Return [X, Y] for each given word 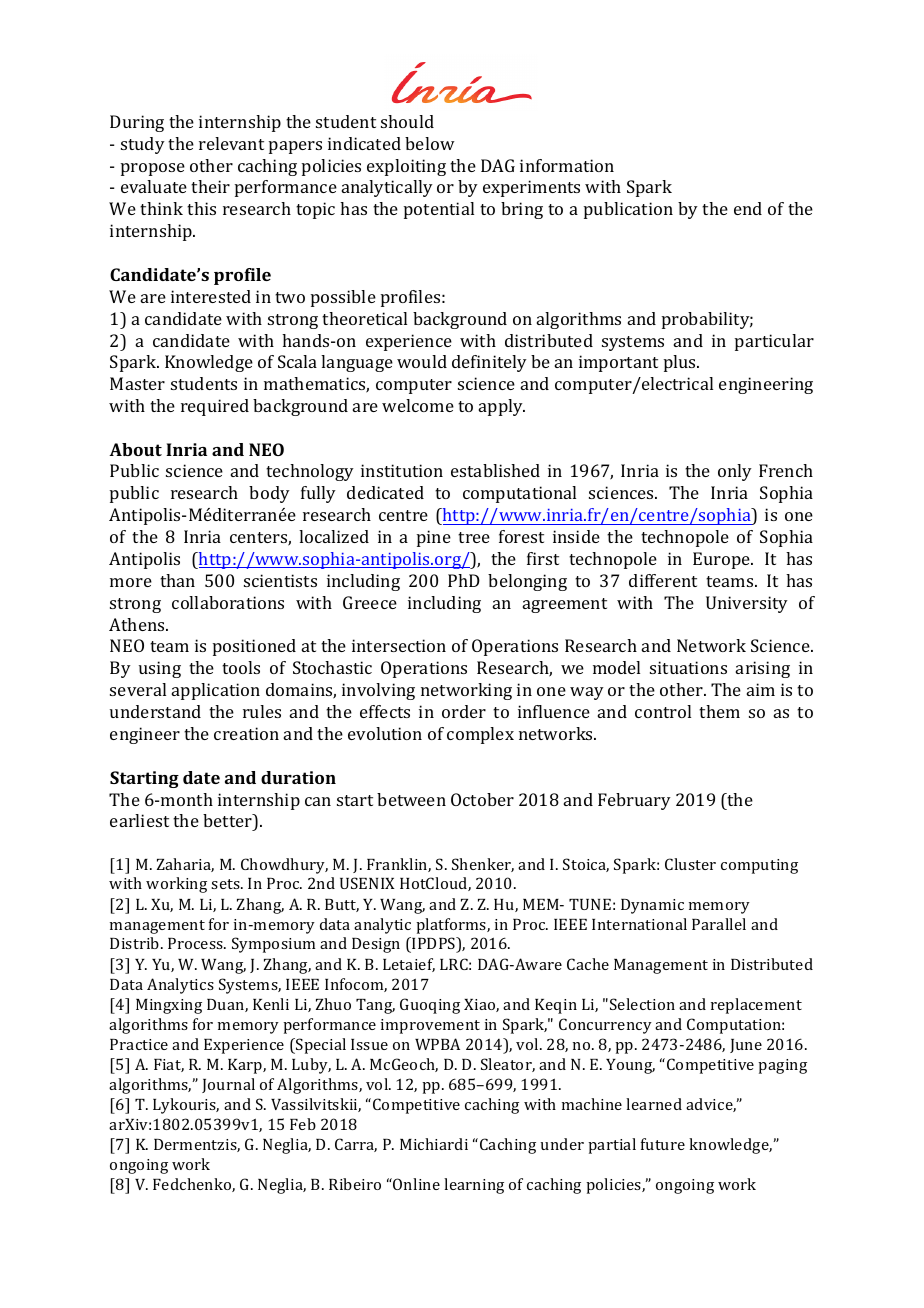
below [430, 143]
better [228, 820]
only [735, 472]
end [748, 208]
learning [474, 1186]
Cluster [690, 864]
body [269, 494]
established [495, 470]
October [482, 799]
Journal [228, 1085]
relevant [231, 143]
